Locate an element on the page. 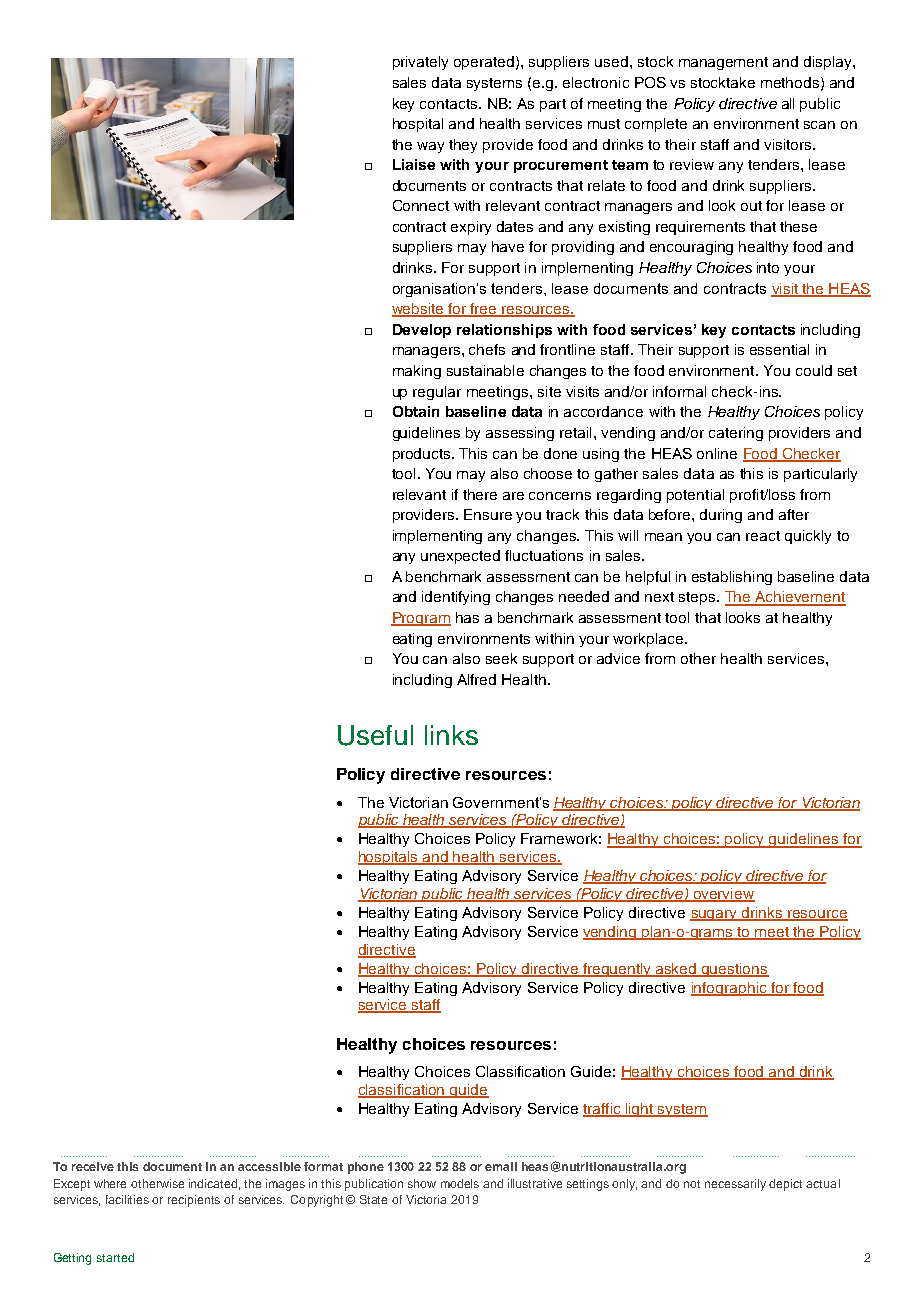 The height and width of the document is (1308, 924). necessarily is located at coordinates (735, 1185).
